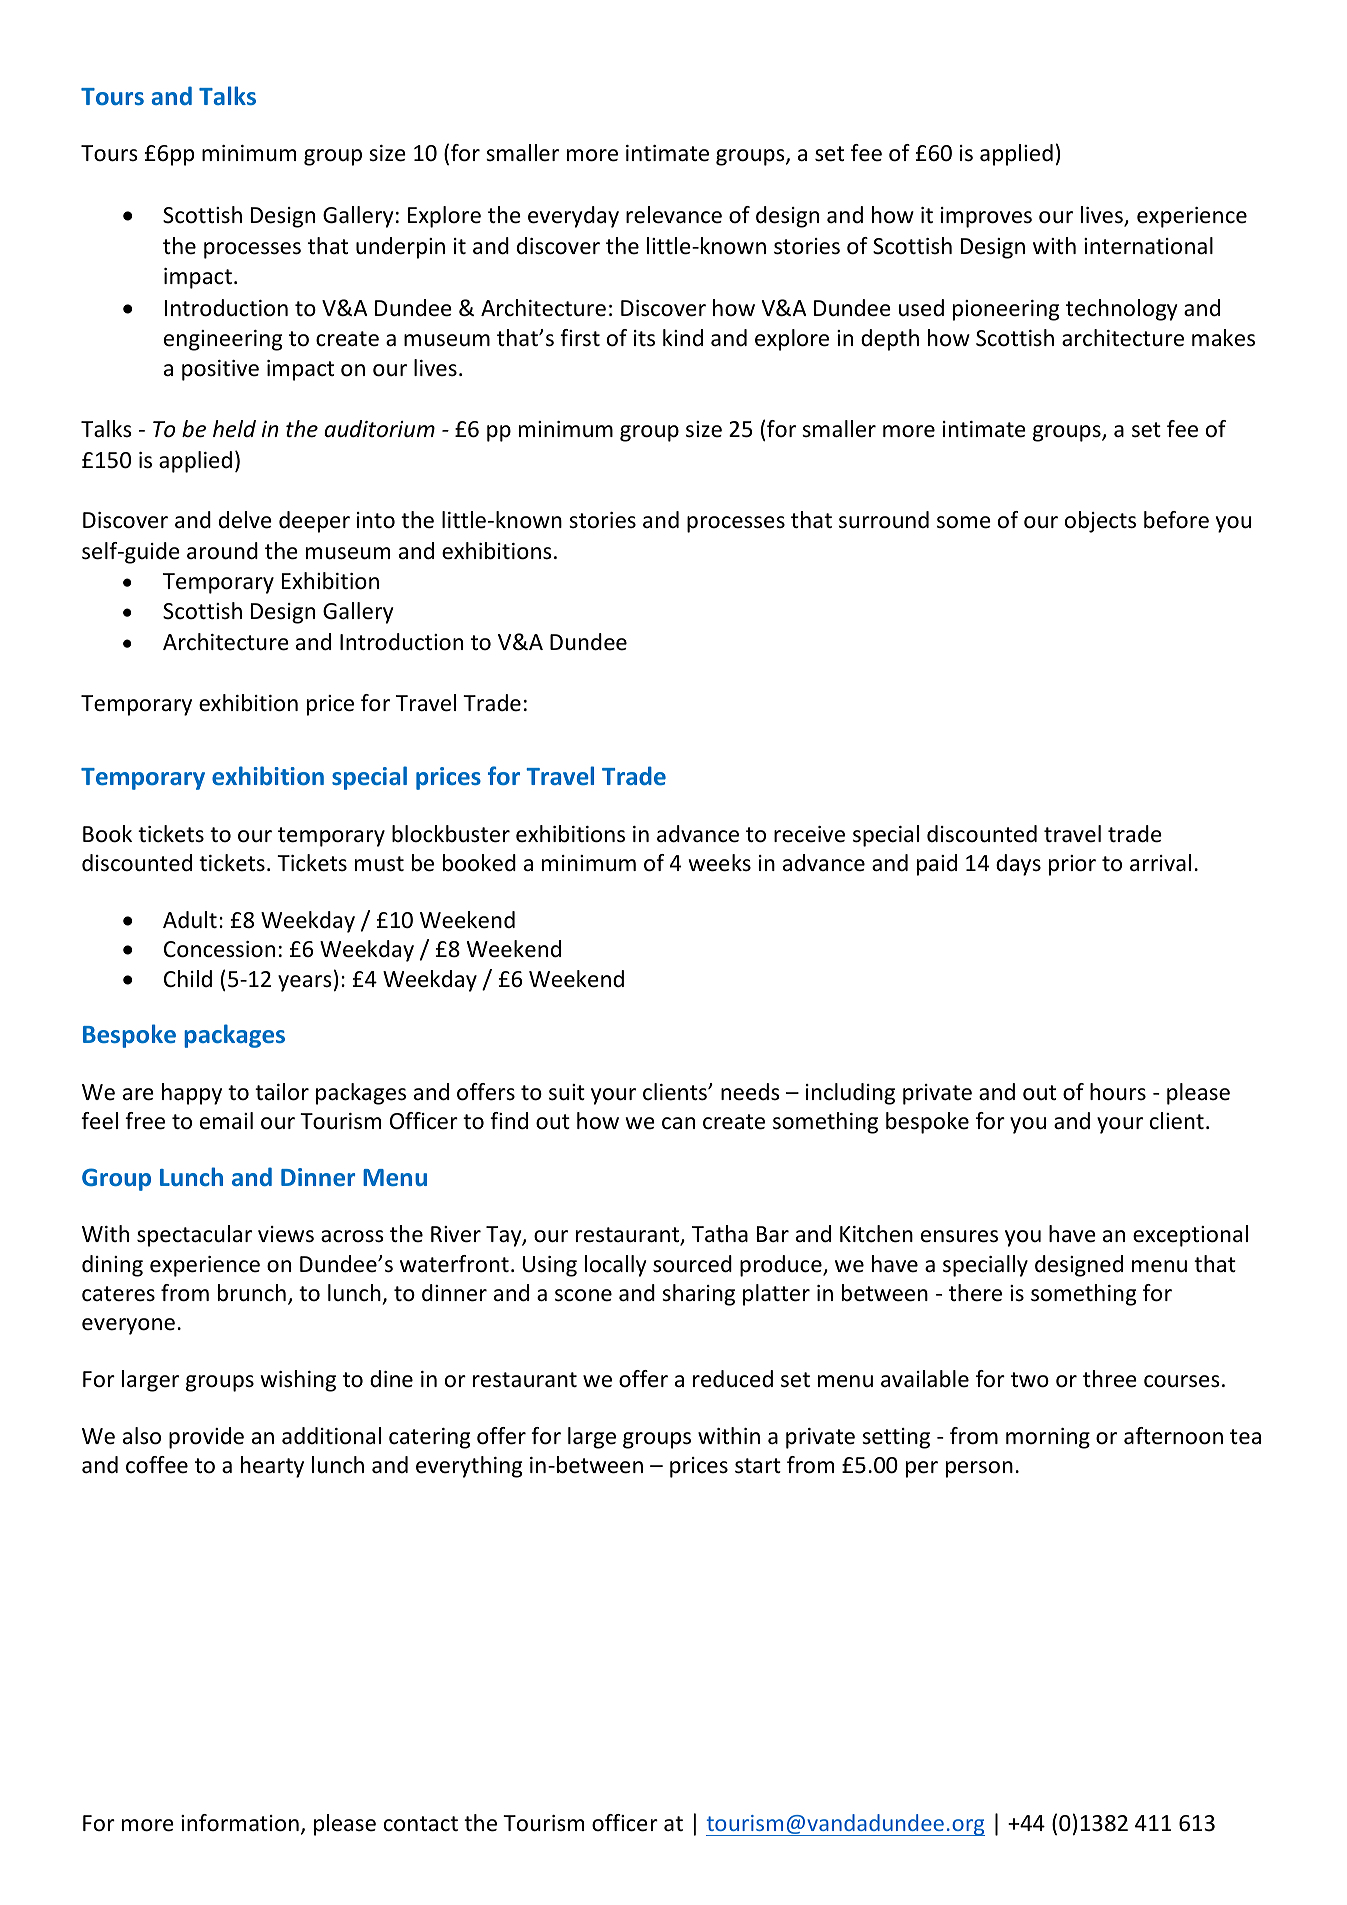 The image size is (1347, 1905). I want to click on person, so click(979, 1469).
